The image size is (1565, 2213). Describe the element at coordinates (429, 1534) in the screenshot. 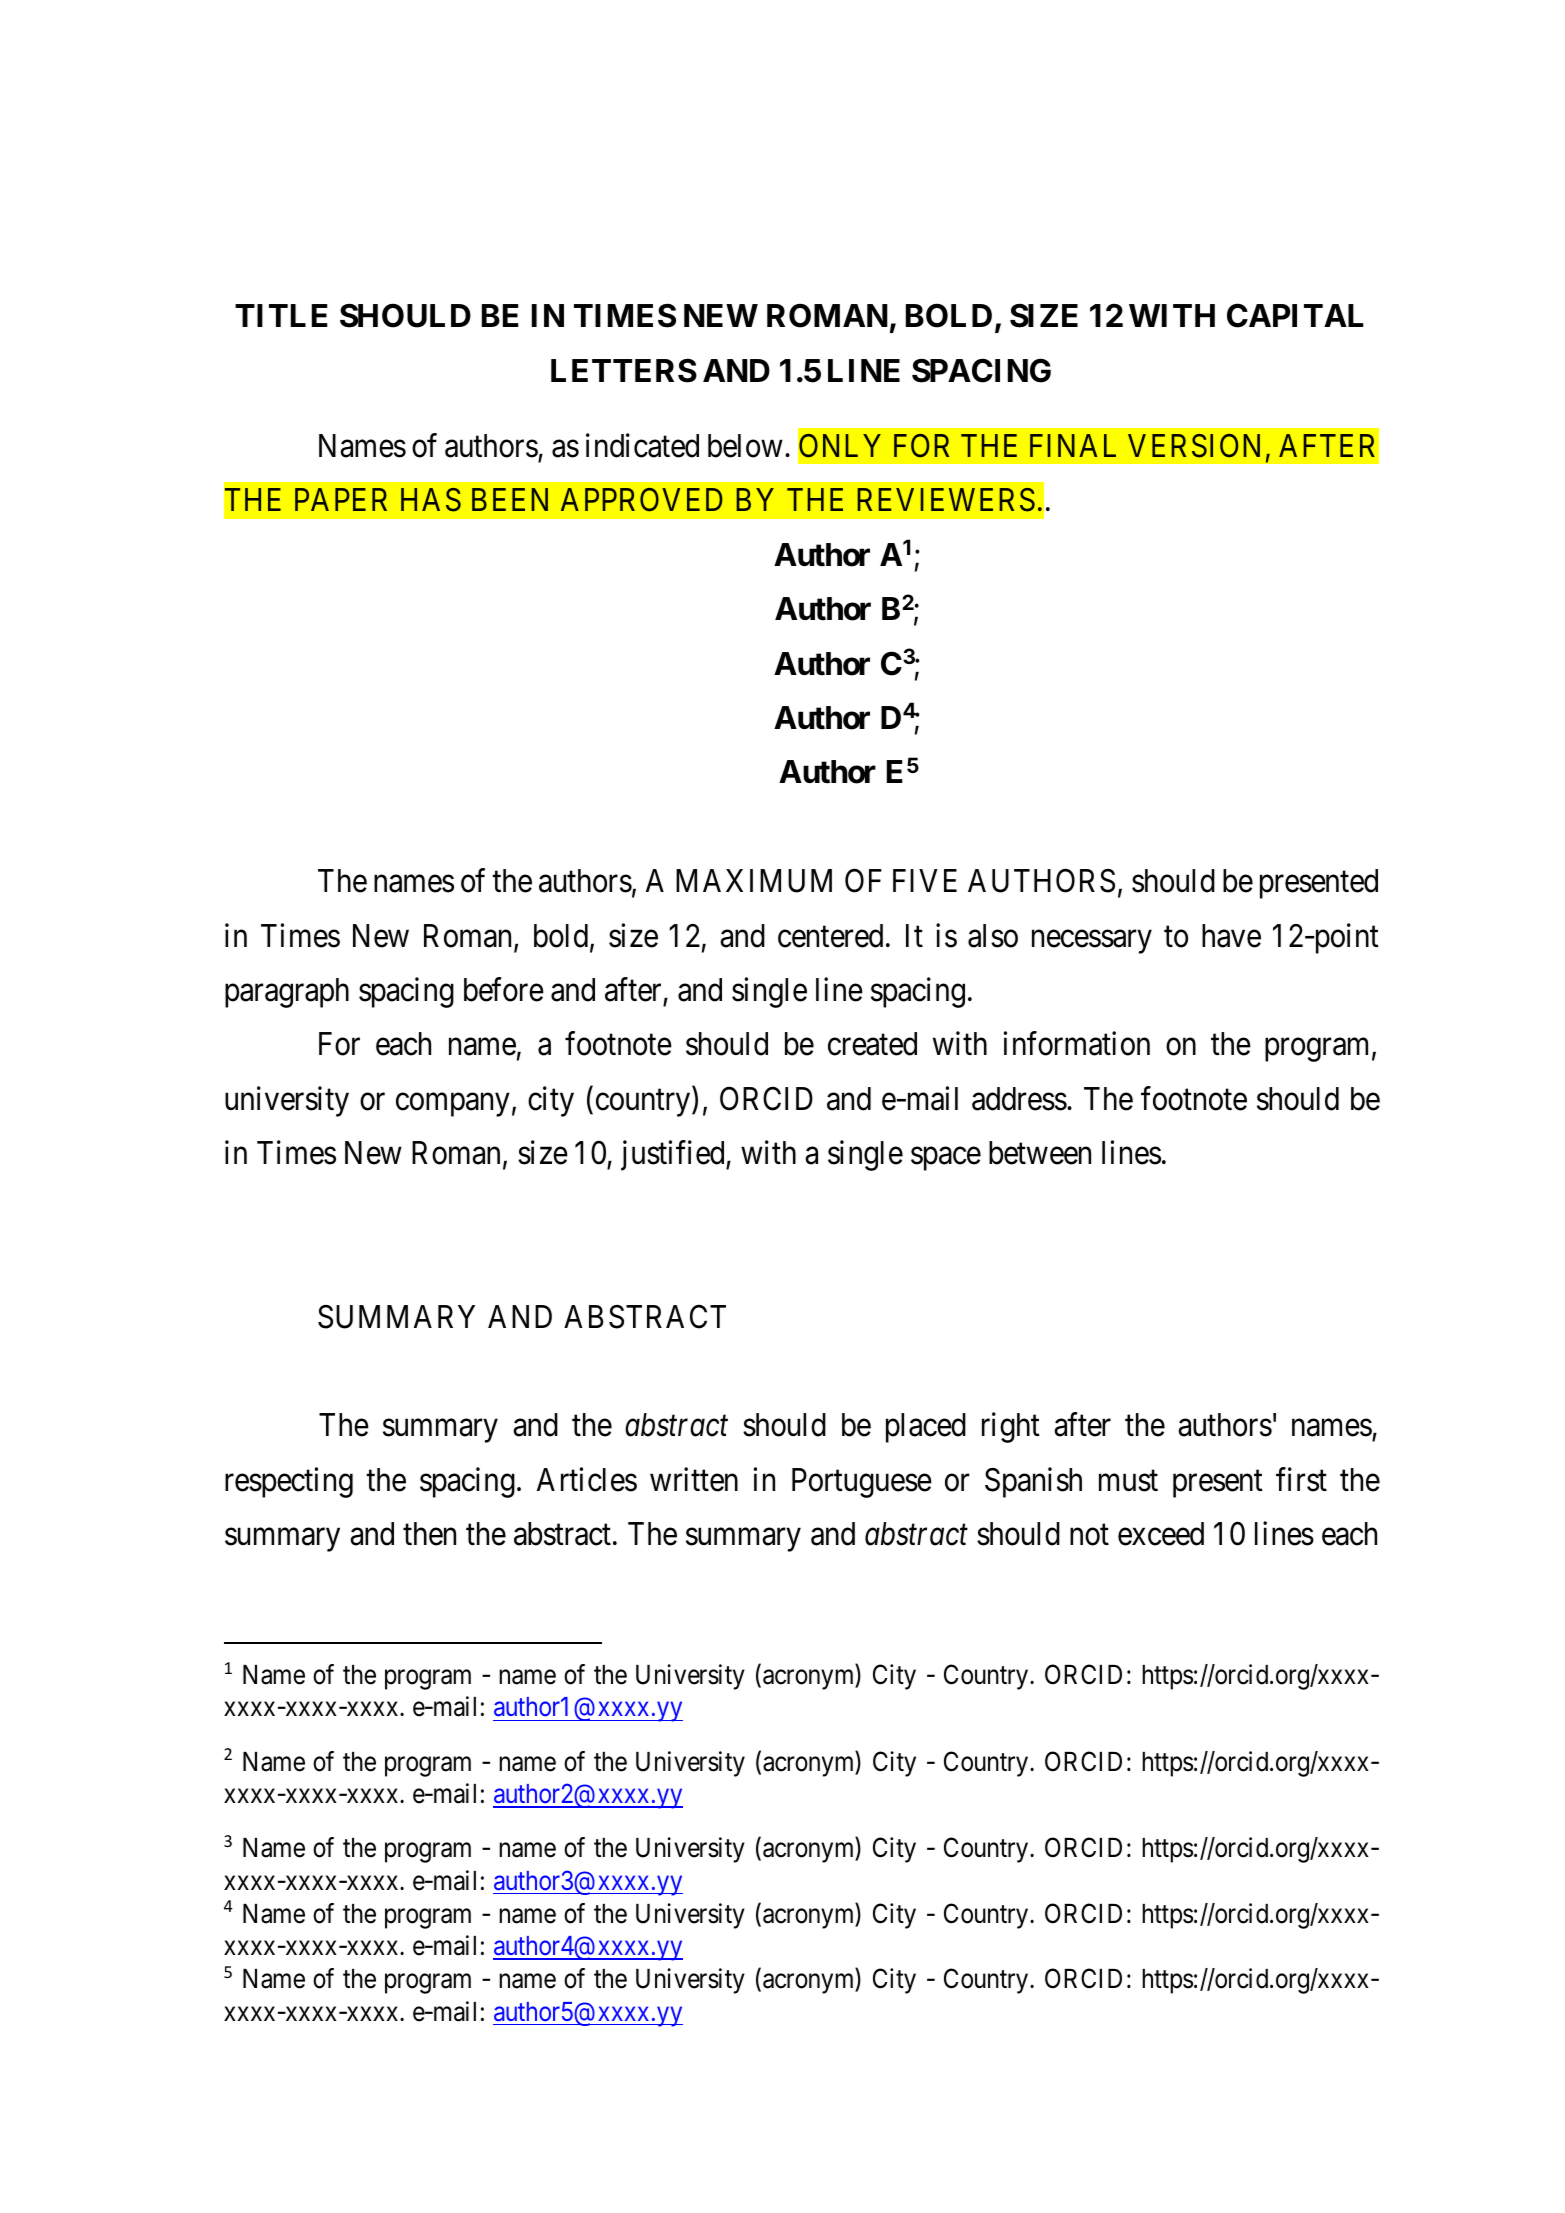

I see `then` at that location.
